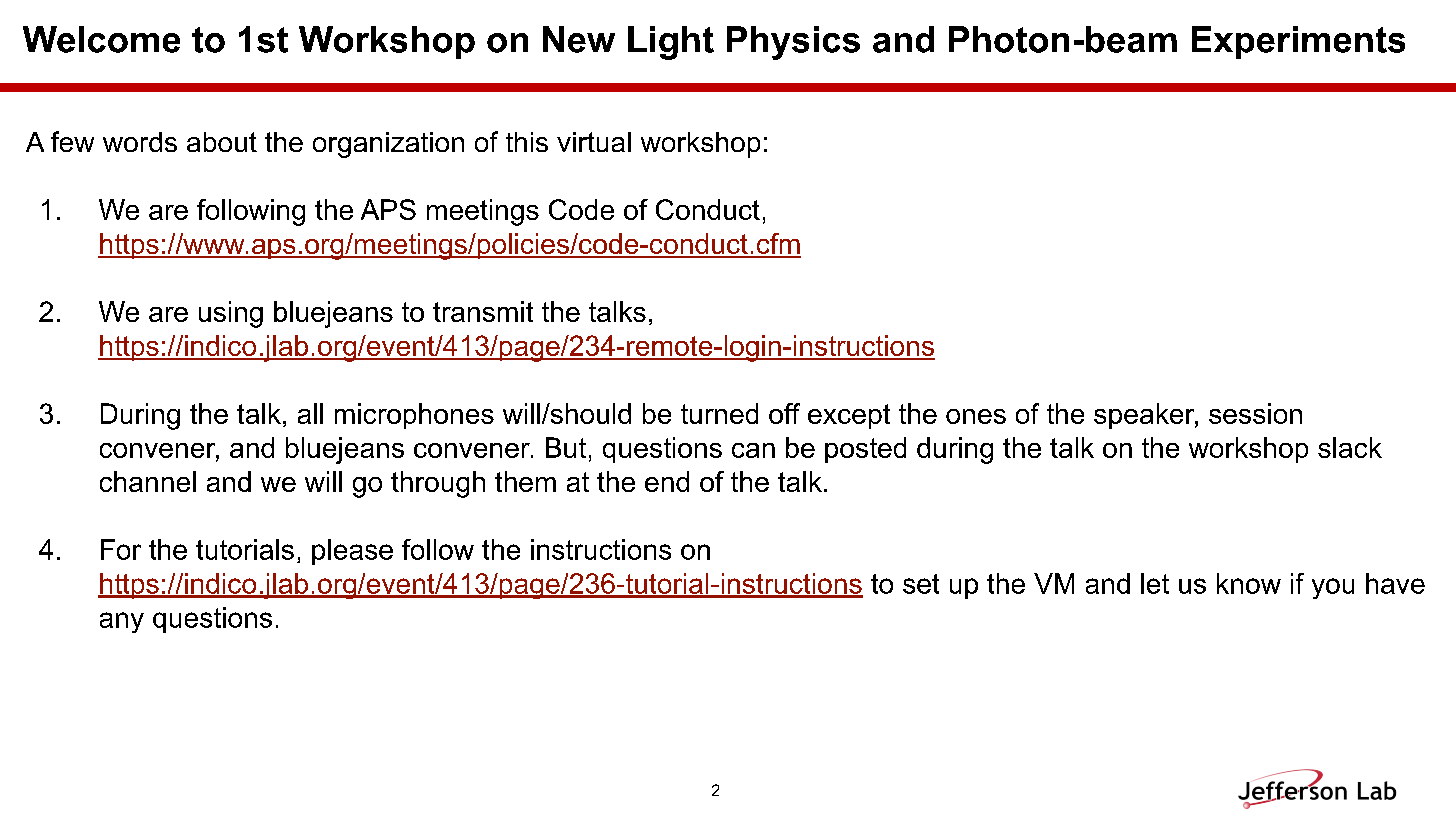 The image size is (1456, 819). What do you see at coordinates (921, 584) in the screenshot?
I see `set` at bounding box center [921, 584].
